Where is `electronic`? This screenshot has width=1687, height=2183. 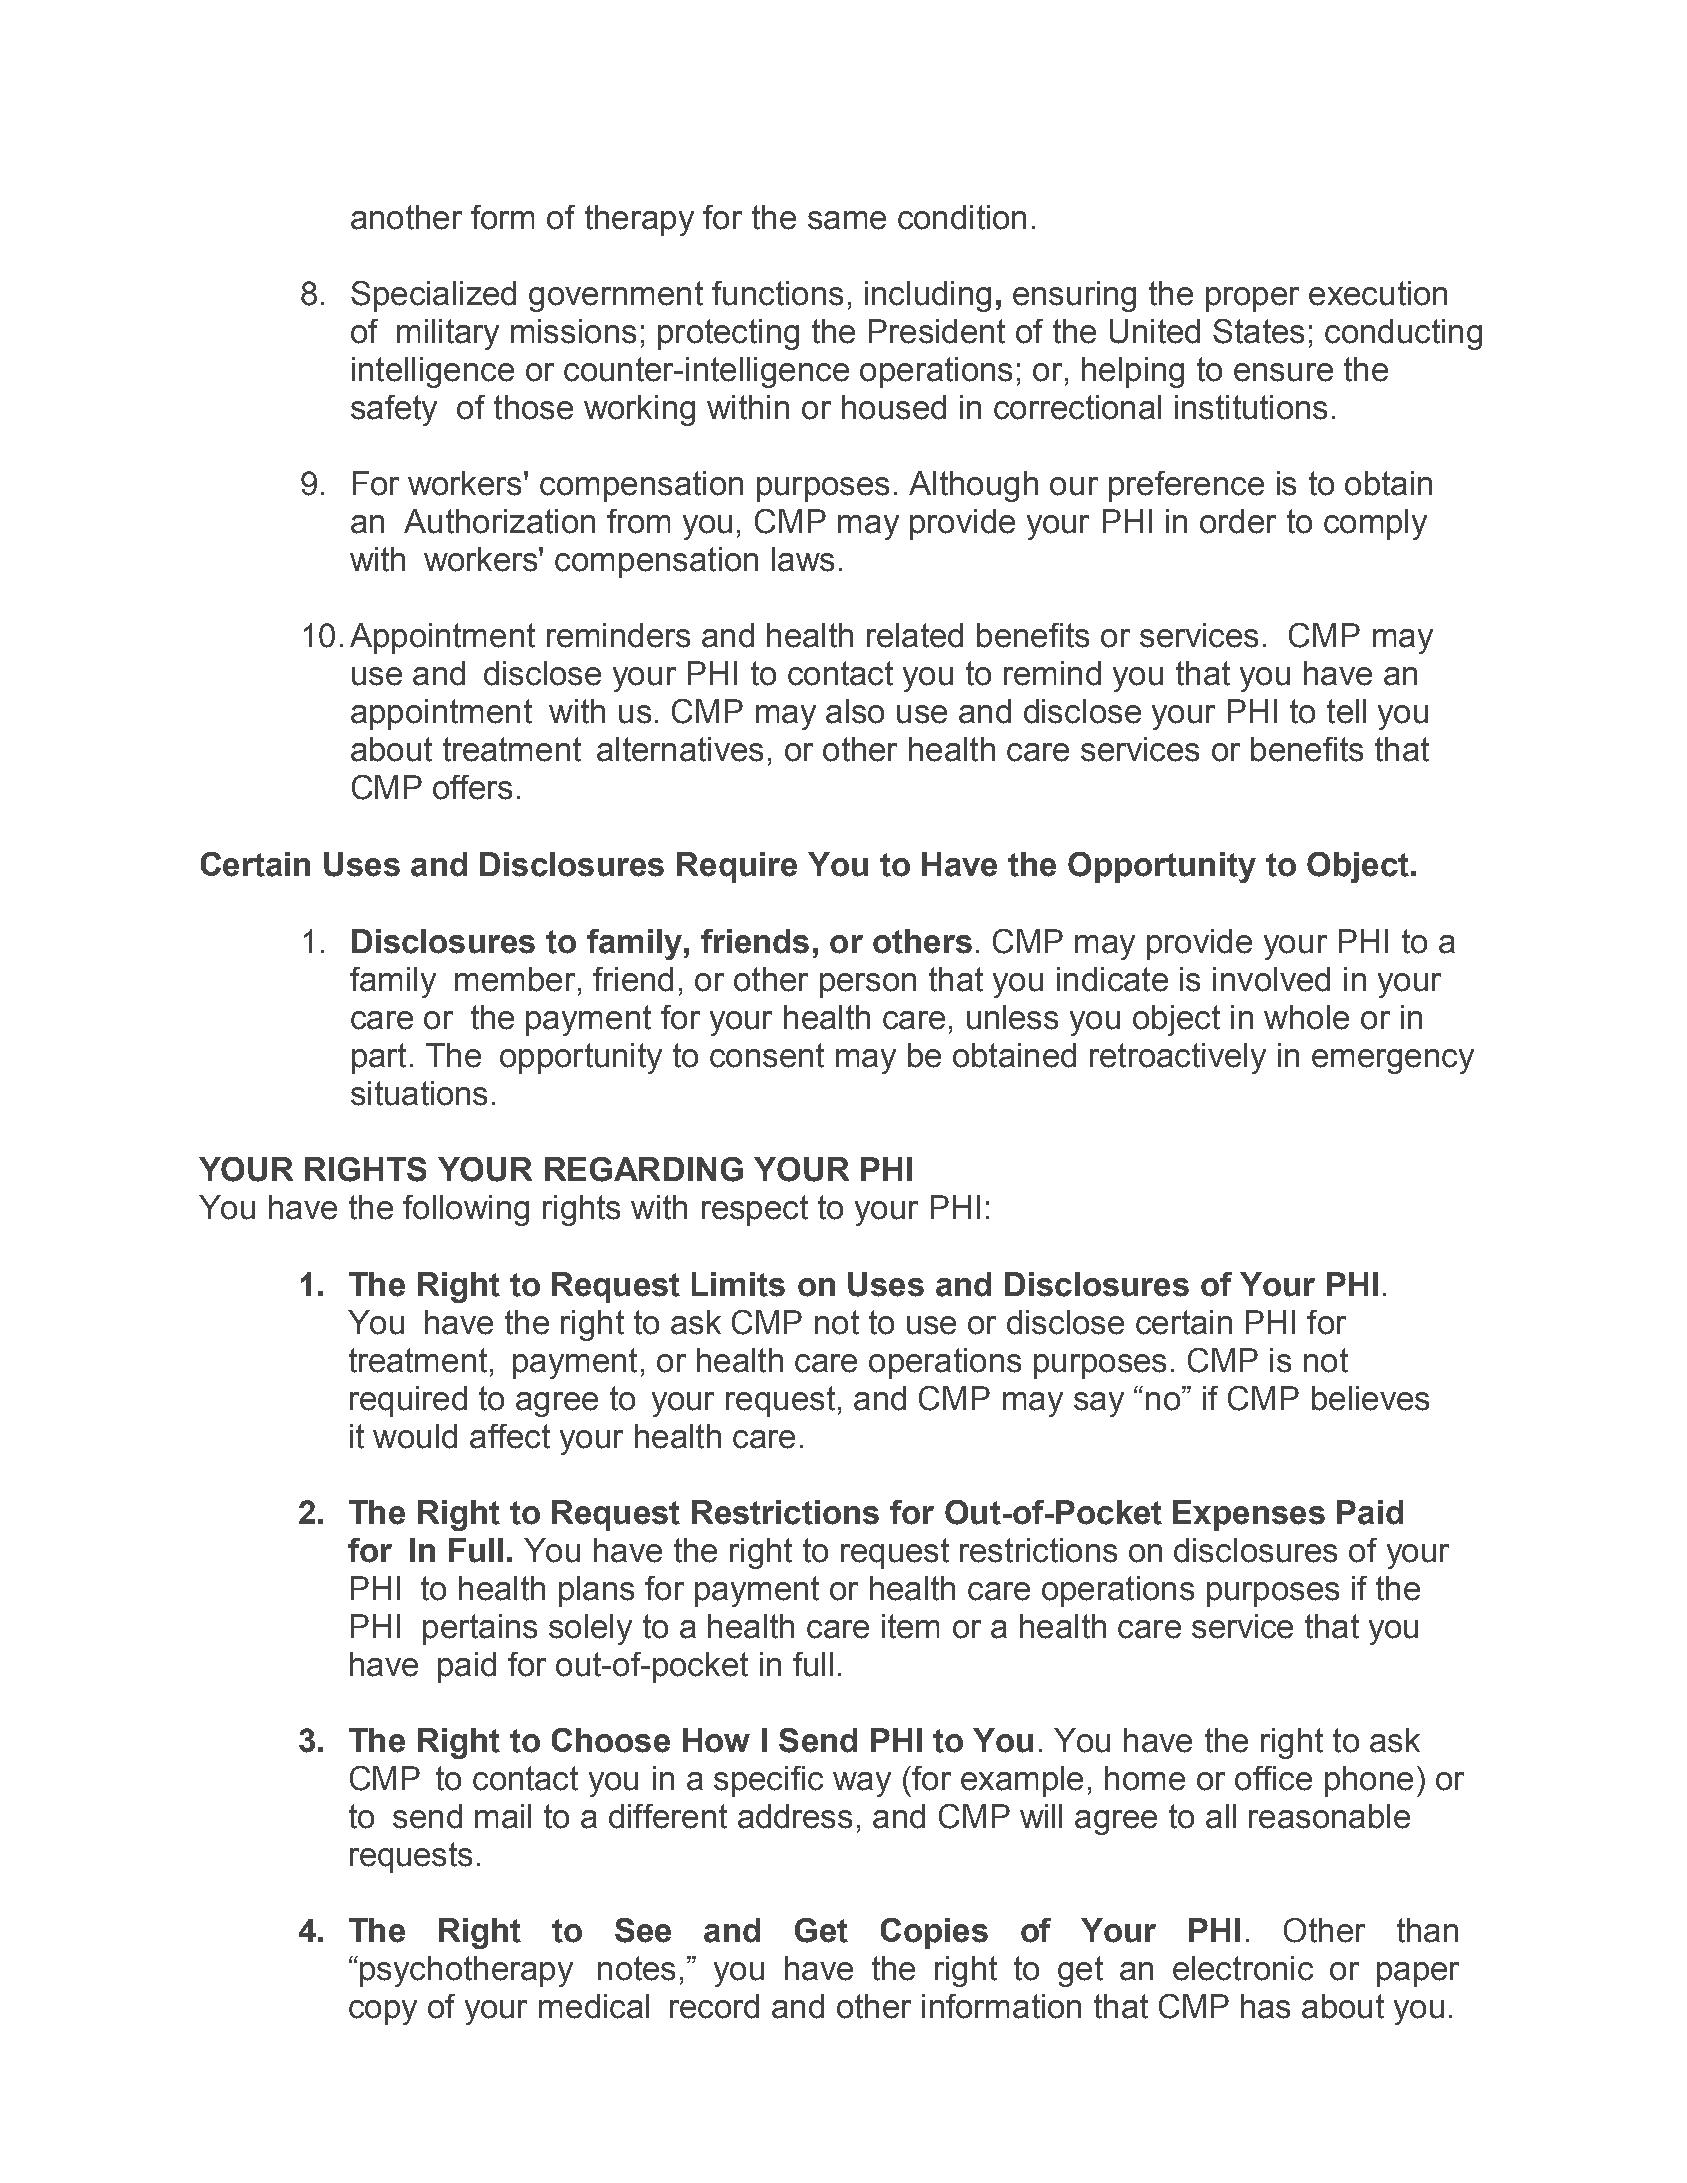
electronic is located at coordinates (1243, 1968).
